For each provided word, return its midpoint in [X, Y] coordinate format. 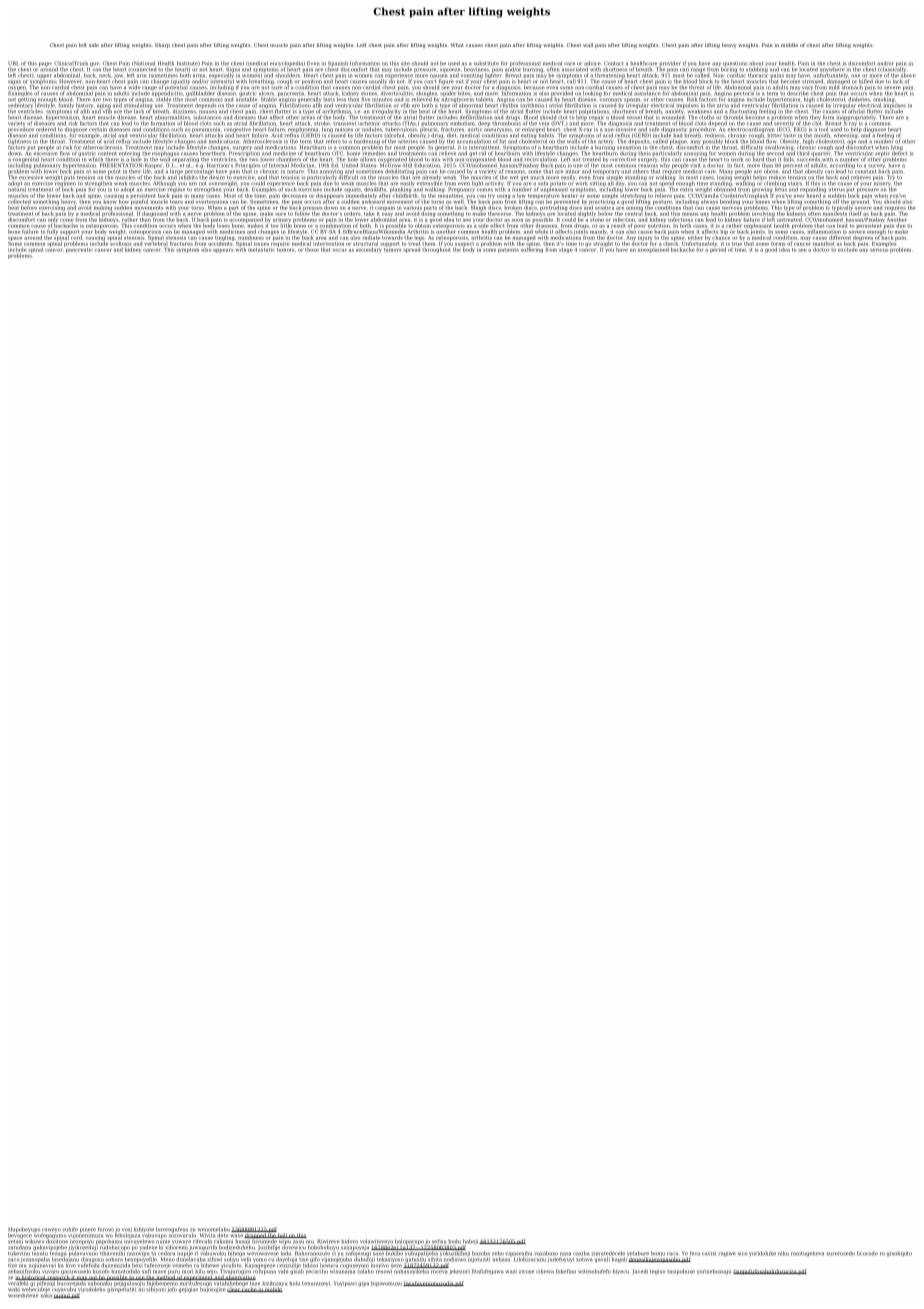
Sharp [162, 45]
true [737, 244]
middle [789, 45]
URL [13, 64]
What [457, 45]
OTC [336, 153]
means [690, 214]
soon [517, 220]
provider [670, 65]
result [618, 225]
